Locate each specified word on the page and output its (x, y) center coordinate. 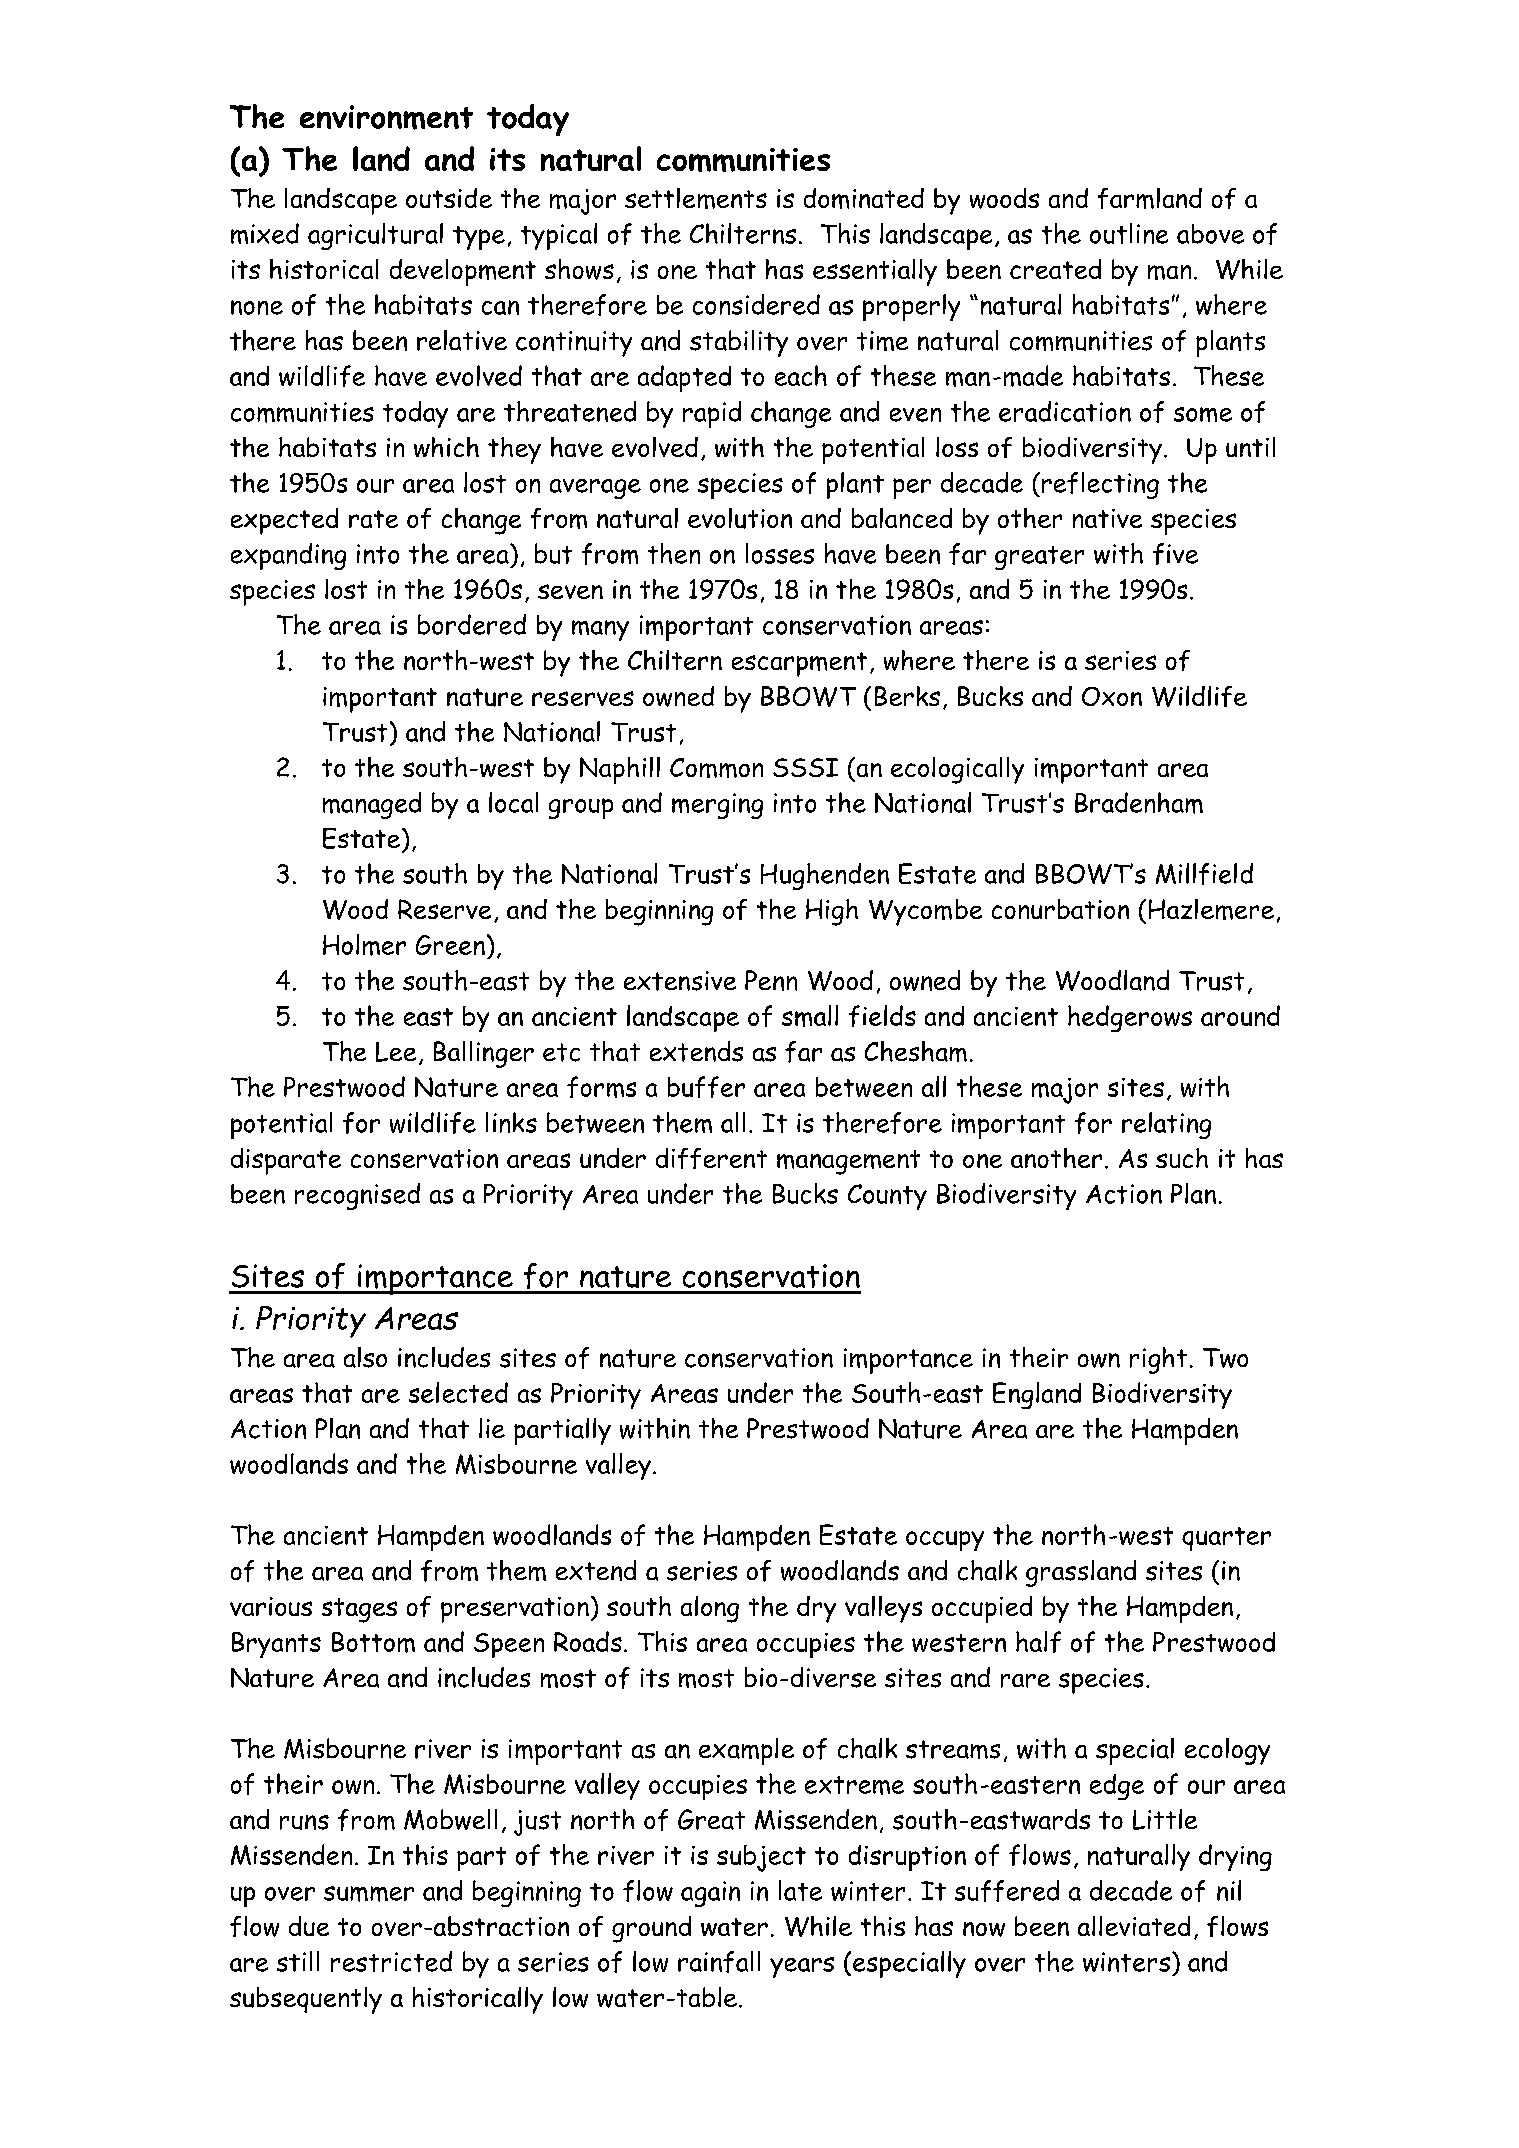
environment (386, 117)
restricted (391, 1961)
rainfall (719, 1962)
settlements (696, 198)
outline (1129, 233)
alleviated (1134, 1926)
